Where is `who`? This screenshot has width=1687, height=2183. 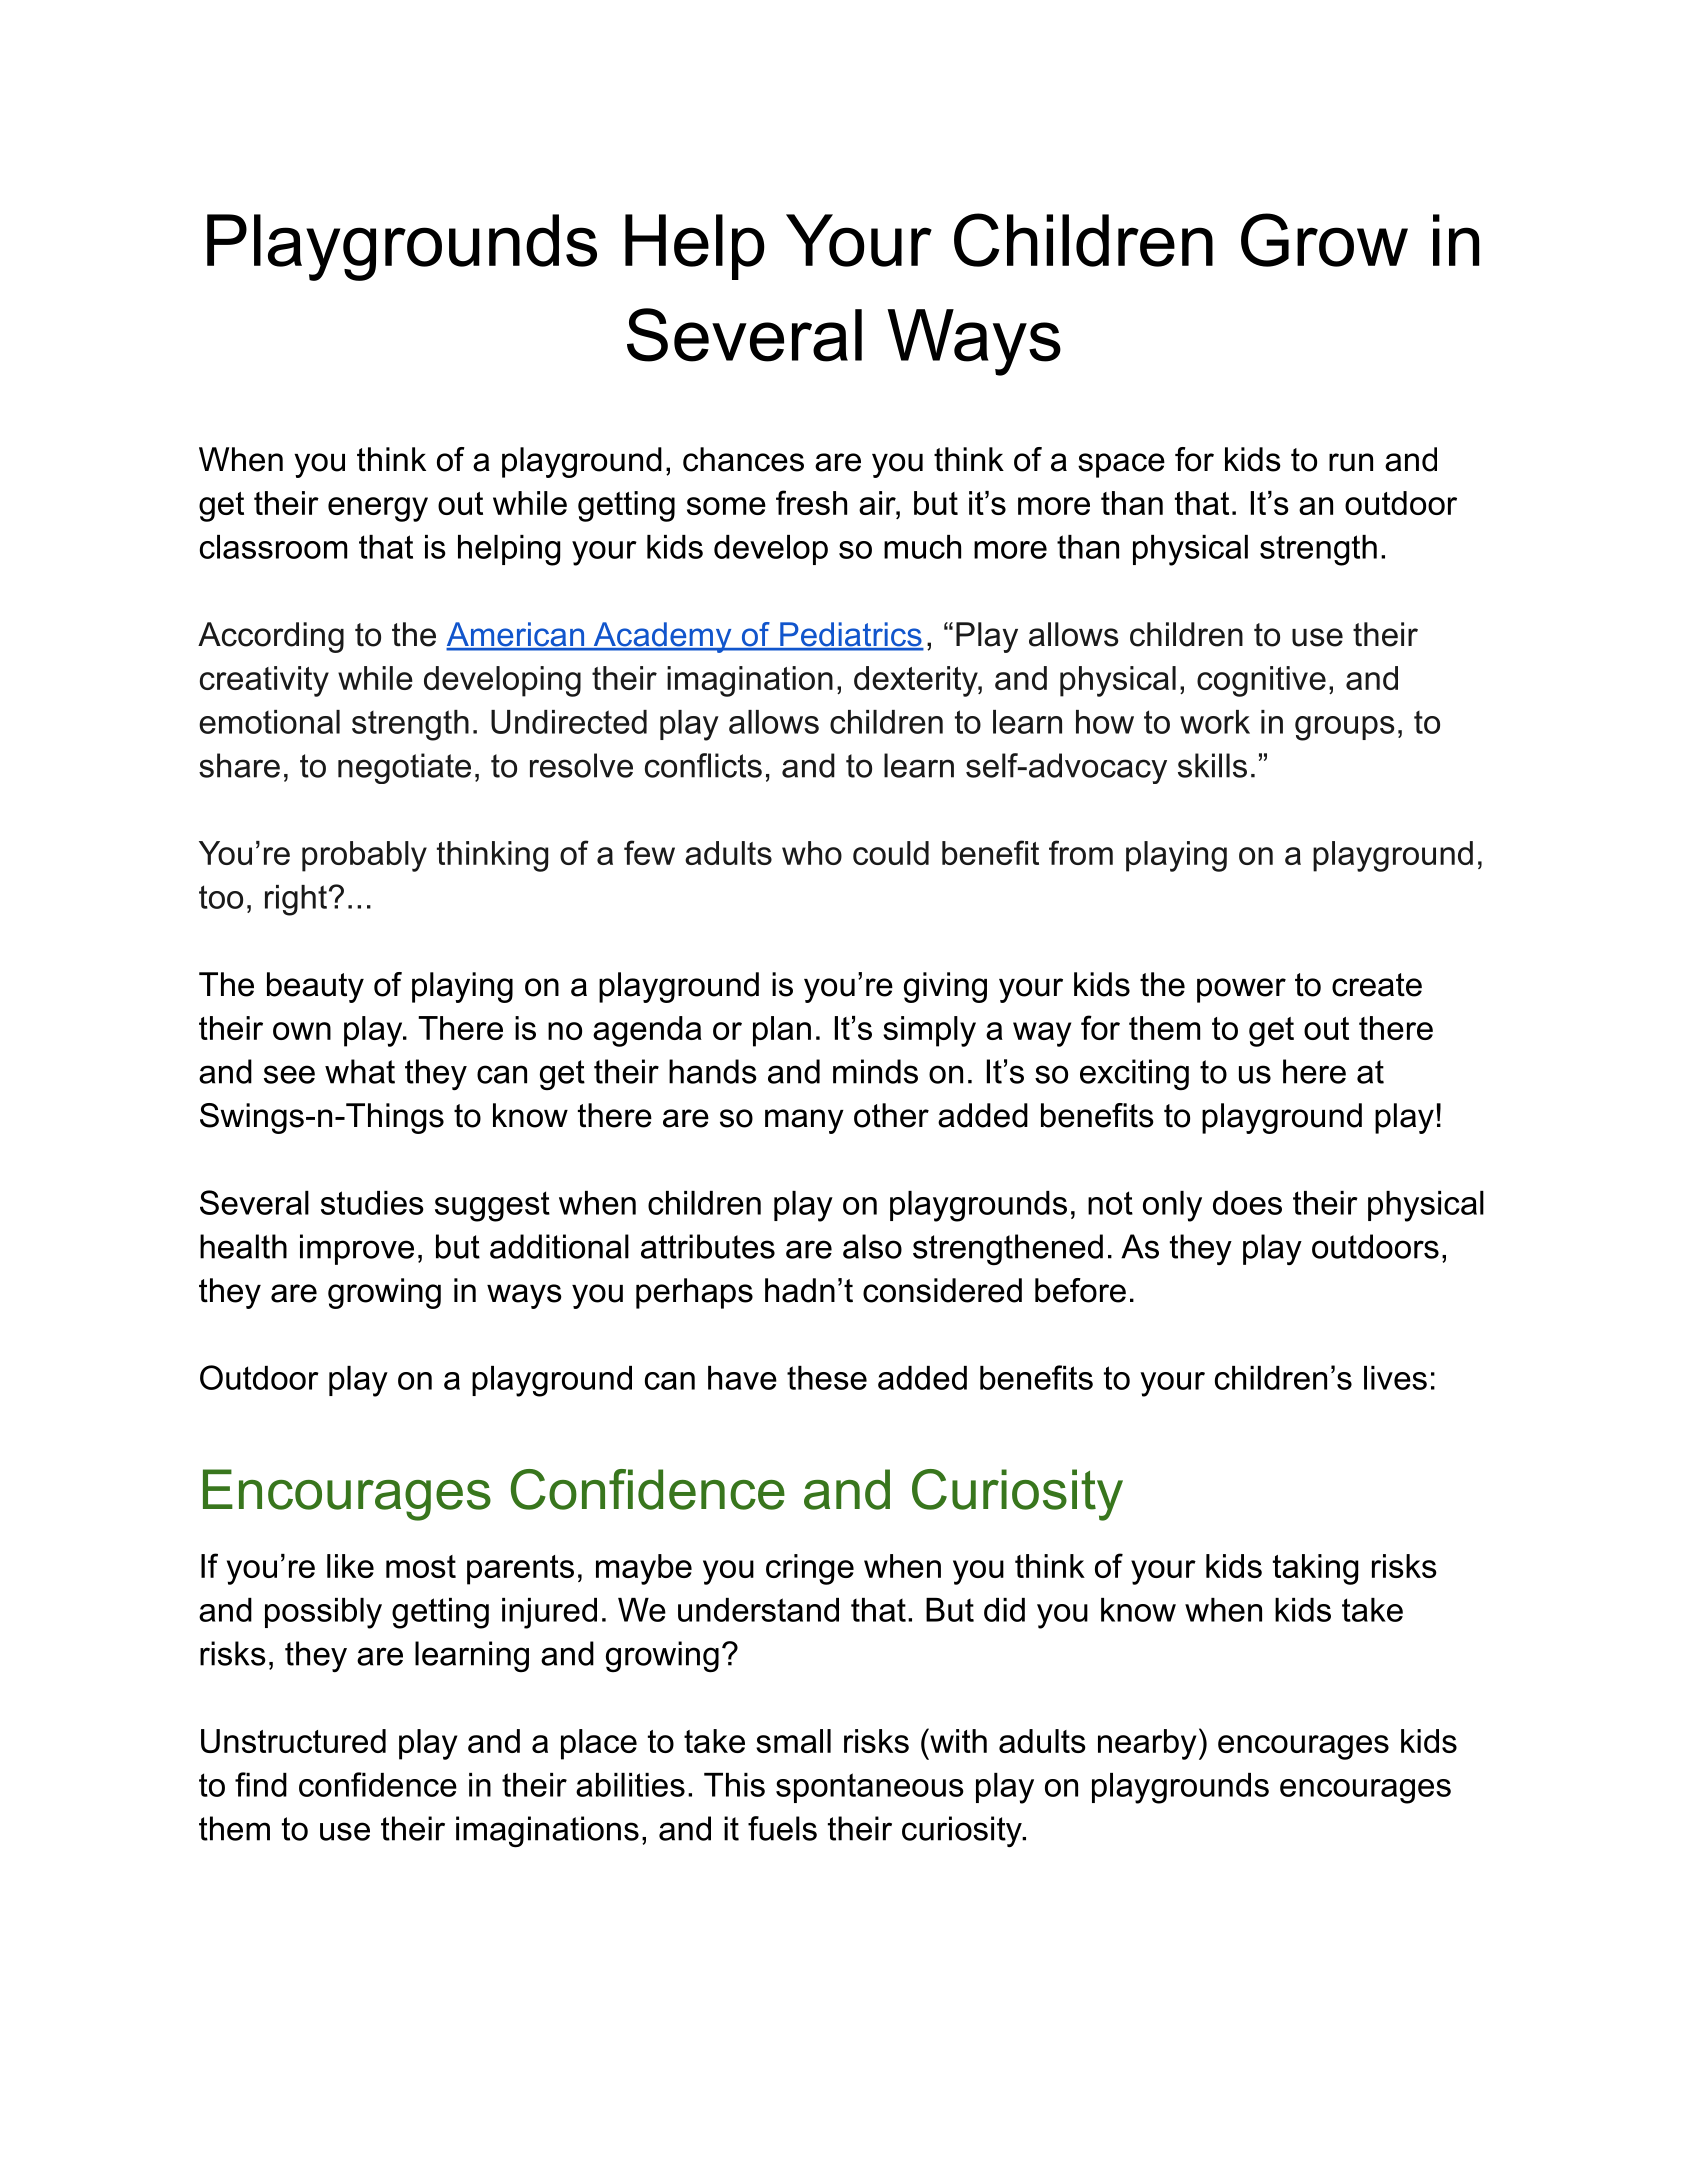
who is located at coordinates (812, 853).
